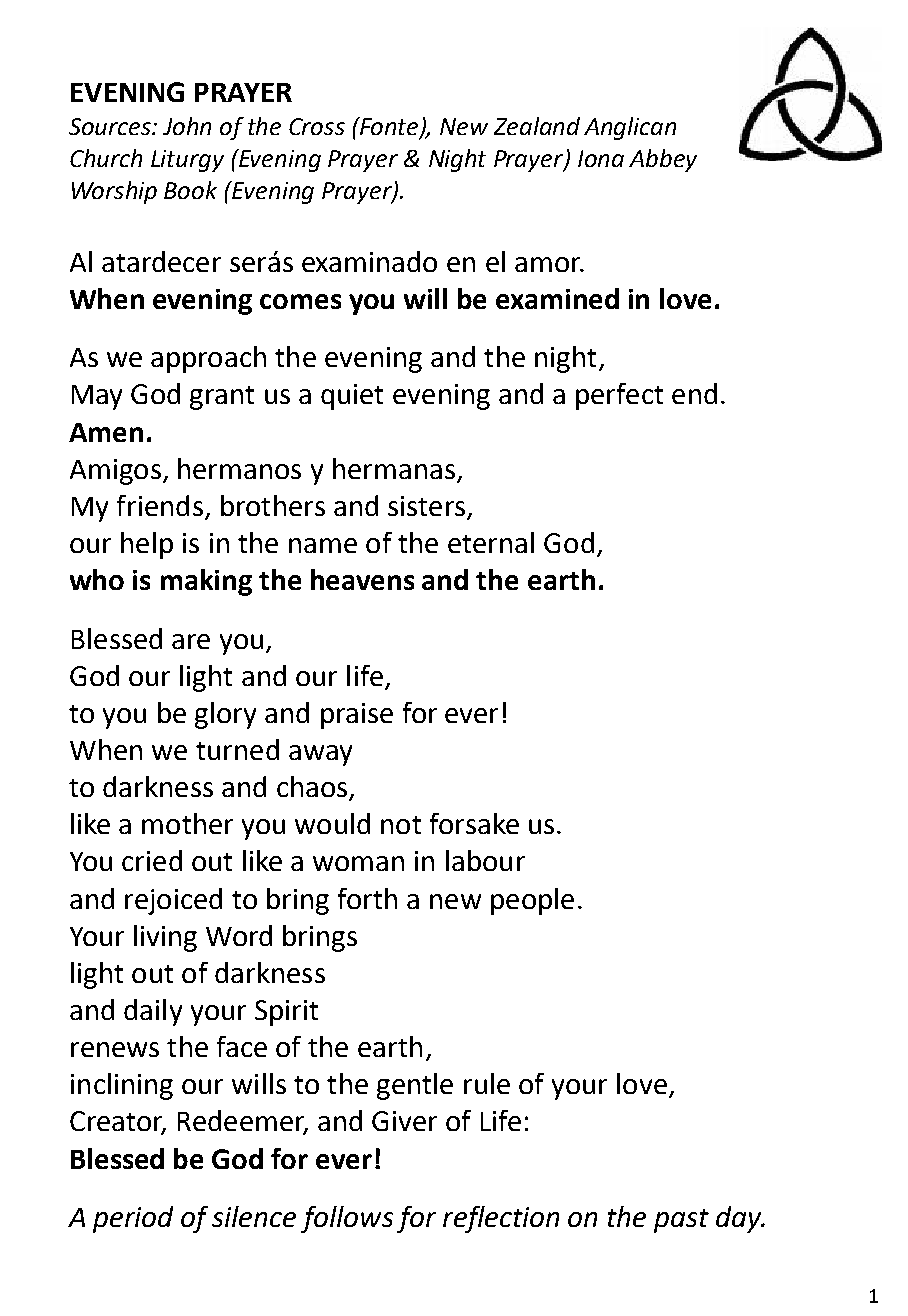 This page has height=1316, width=908. Describe the element at coordinates (206, 582) in the page. I see `making` at that location.
